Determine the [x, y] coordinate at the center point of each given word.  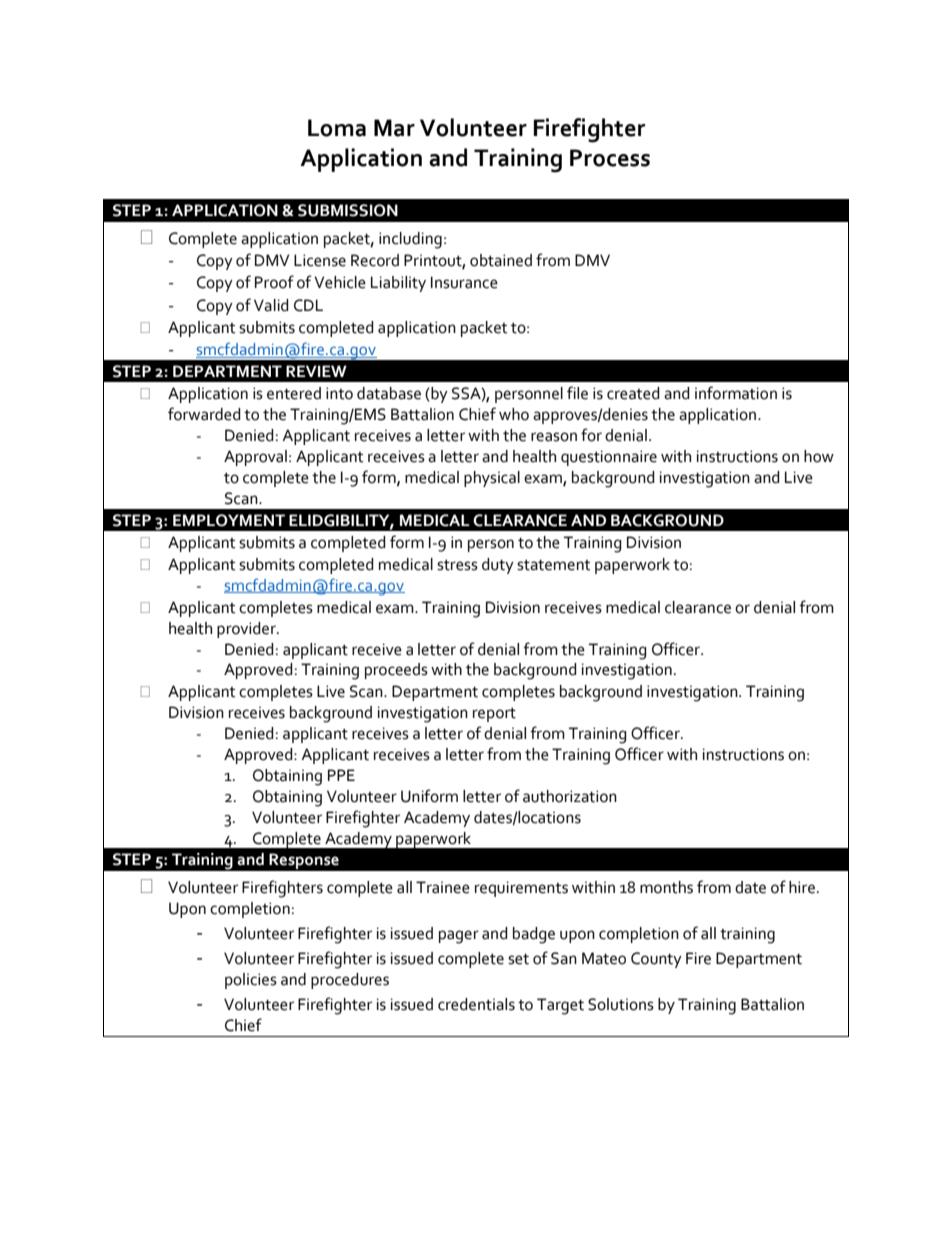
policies [251, 981]
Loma [337, 128]
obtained [501, 260]
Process [610, 158]
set [518, 959]
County [656, 960]
